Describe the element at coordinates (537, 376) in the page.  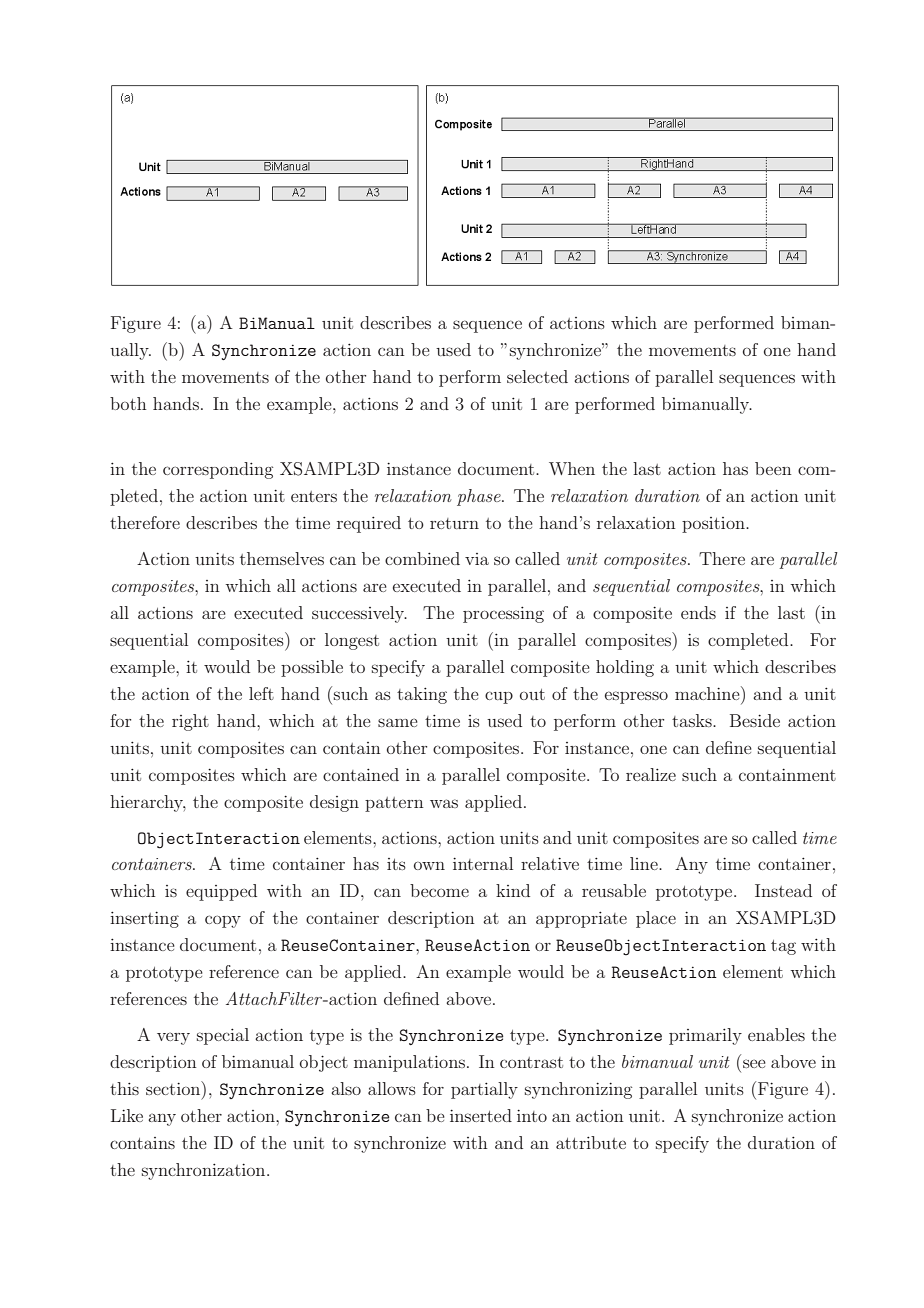
I see `selected` at that location.
